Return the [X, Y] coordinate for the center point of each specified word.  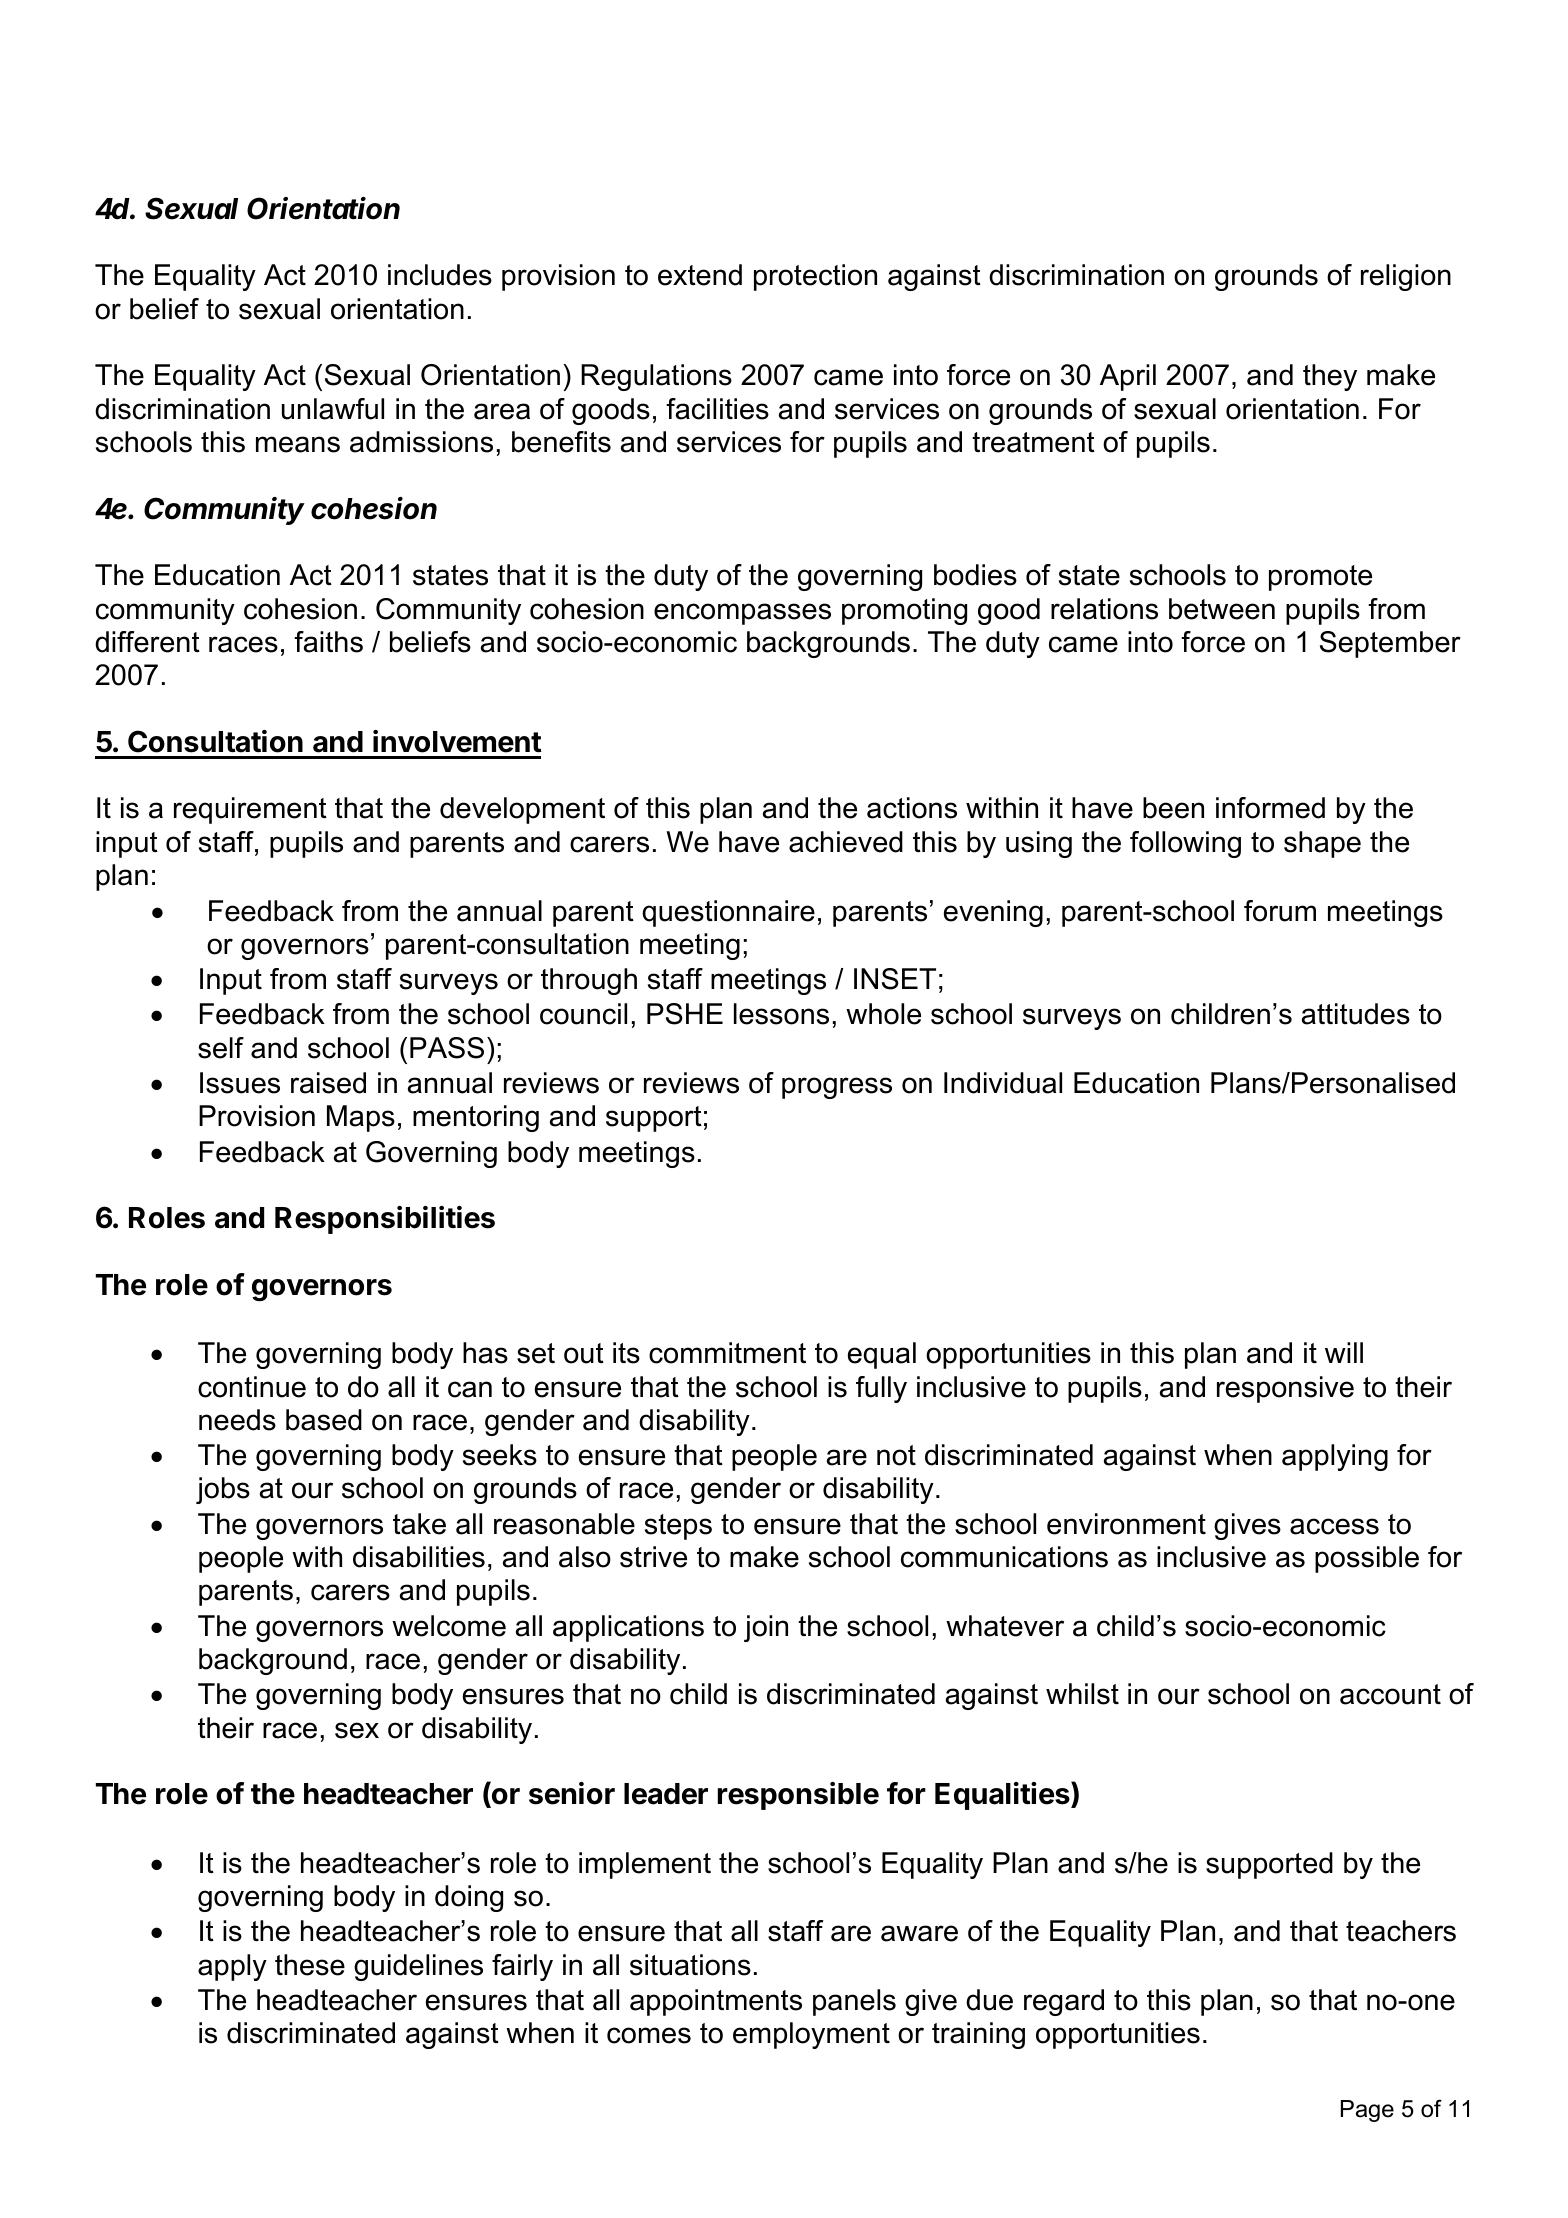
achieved [846, 842]
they [1330, 377]
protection [815, 277]
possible [1367, 1559]
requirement [250, 810]
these [310, 1965]
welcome [449, 1626]
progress [837, 1088]
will [1344, 1352]
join [766, 1628]
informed [1270, 808]
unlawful [333, 409]
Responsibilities [385, 1220]
